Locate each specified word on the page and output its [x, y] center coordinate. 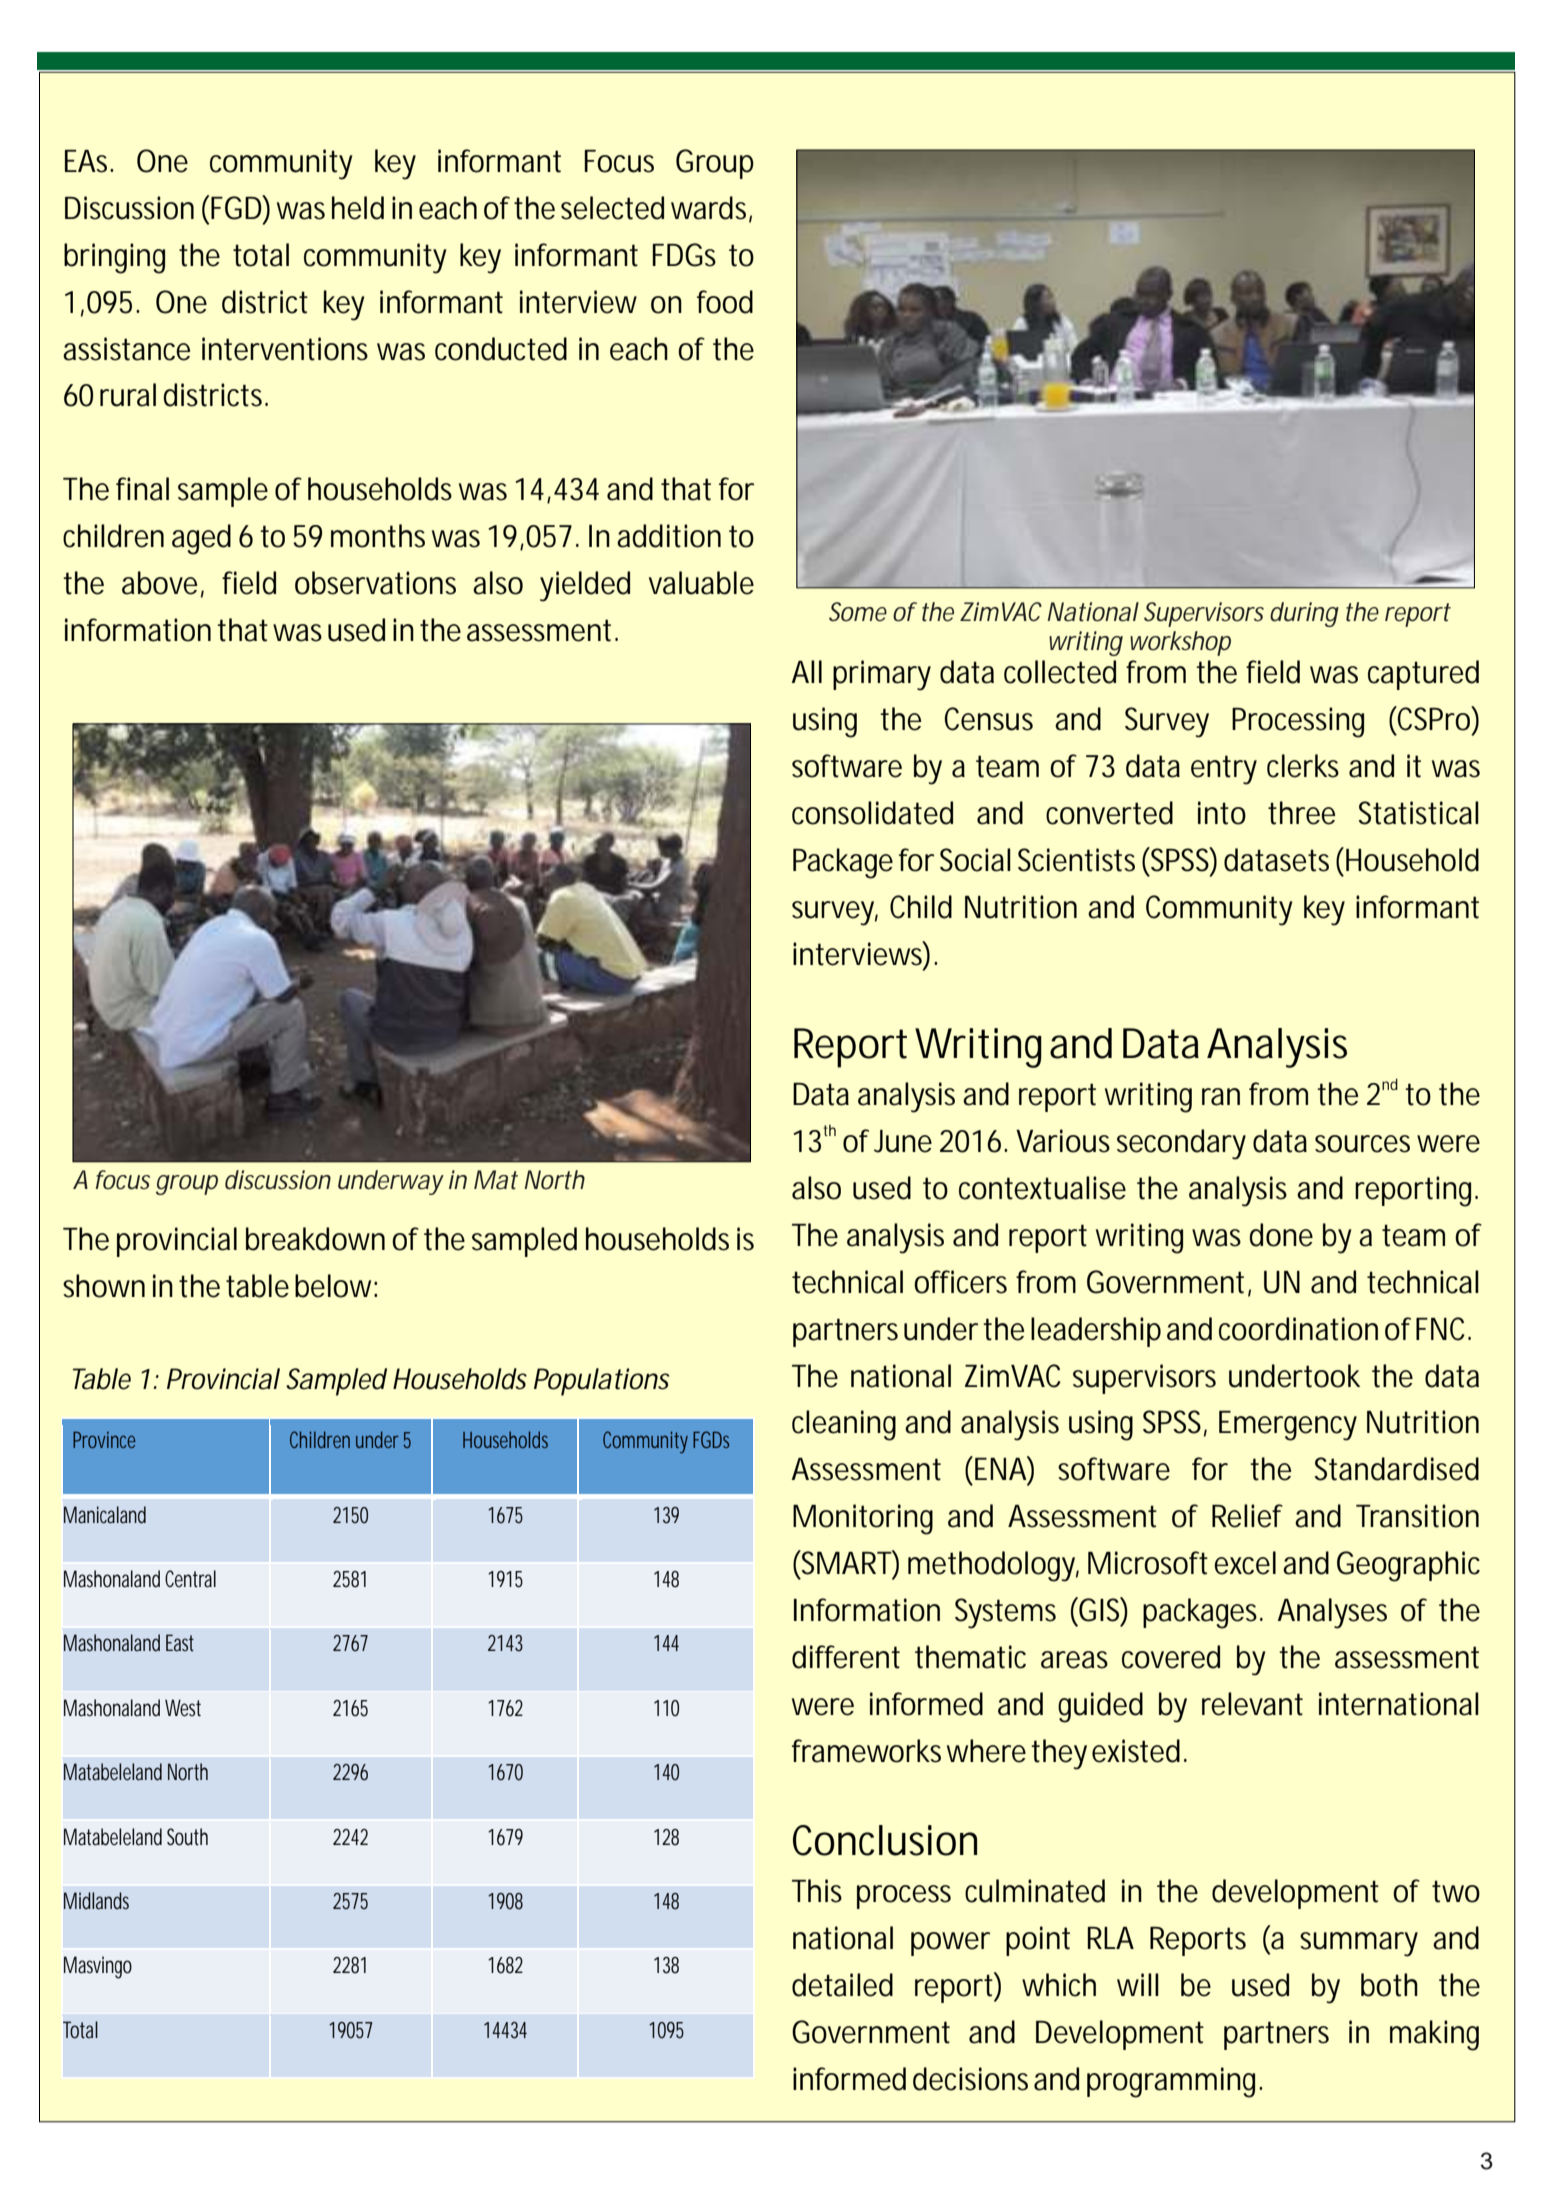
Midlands [96, 1900]
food [725, 302]
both [1389, 1985]
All [807, 671]
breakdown [315, 1239]
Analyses [1332, 1613]
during [1304, 614]
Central [190, 1579]
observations [375, 583]
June [903, 1141]
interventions [285, 349]
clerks [1303, 766]
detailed [842, 1985]
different [846, 1657]
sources [1362, 1144]
